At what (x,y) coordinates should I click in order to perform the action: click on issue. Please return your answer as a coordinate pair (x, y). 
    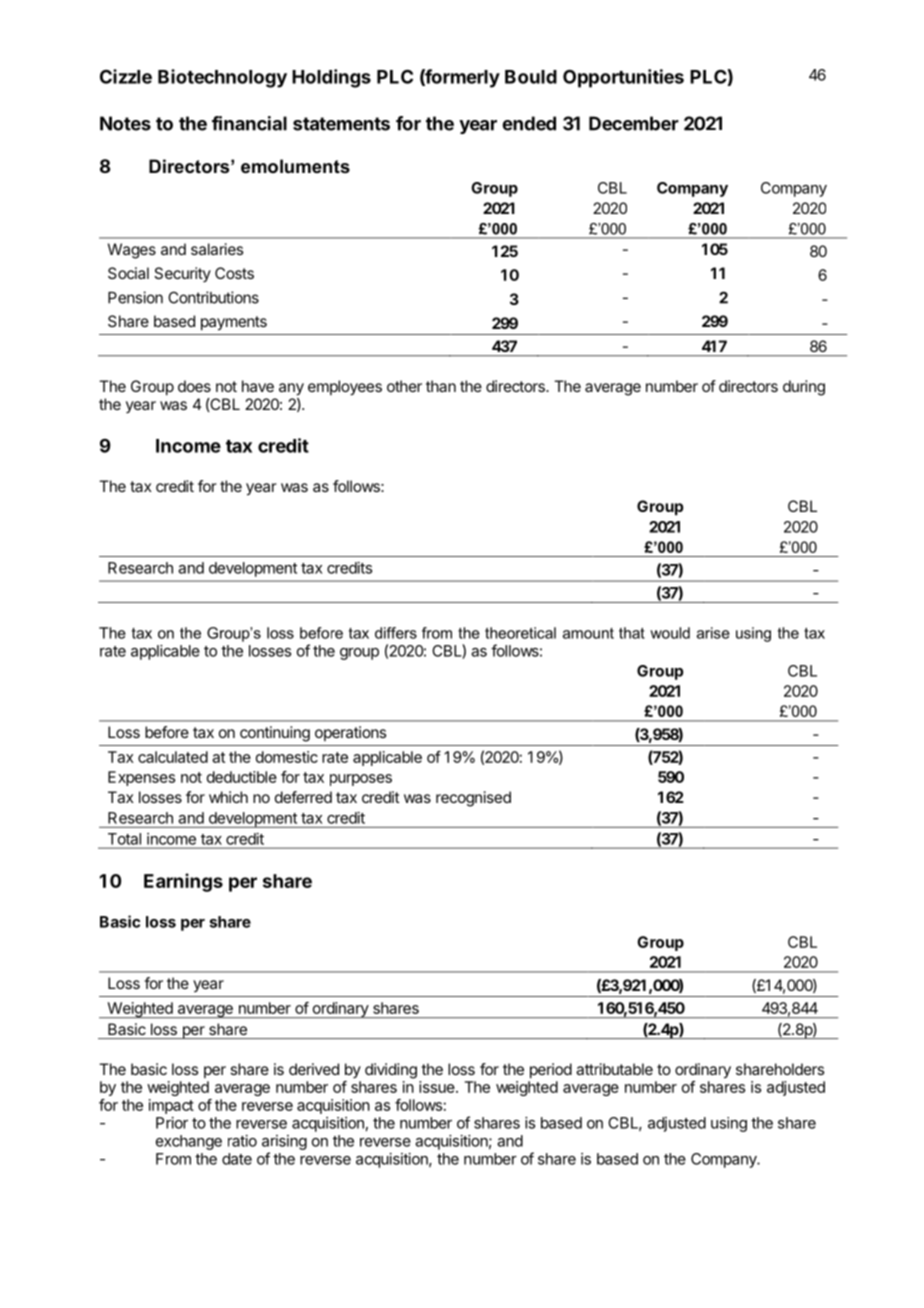
    Looking at the image, I should click on (438, 1087).
